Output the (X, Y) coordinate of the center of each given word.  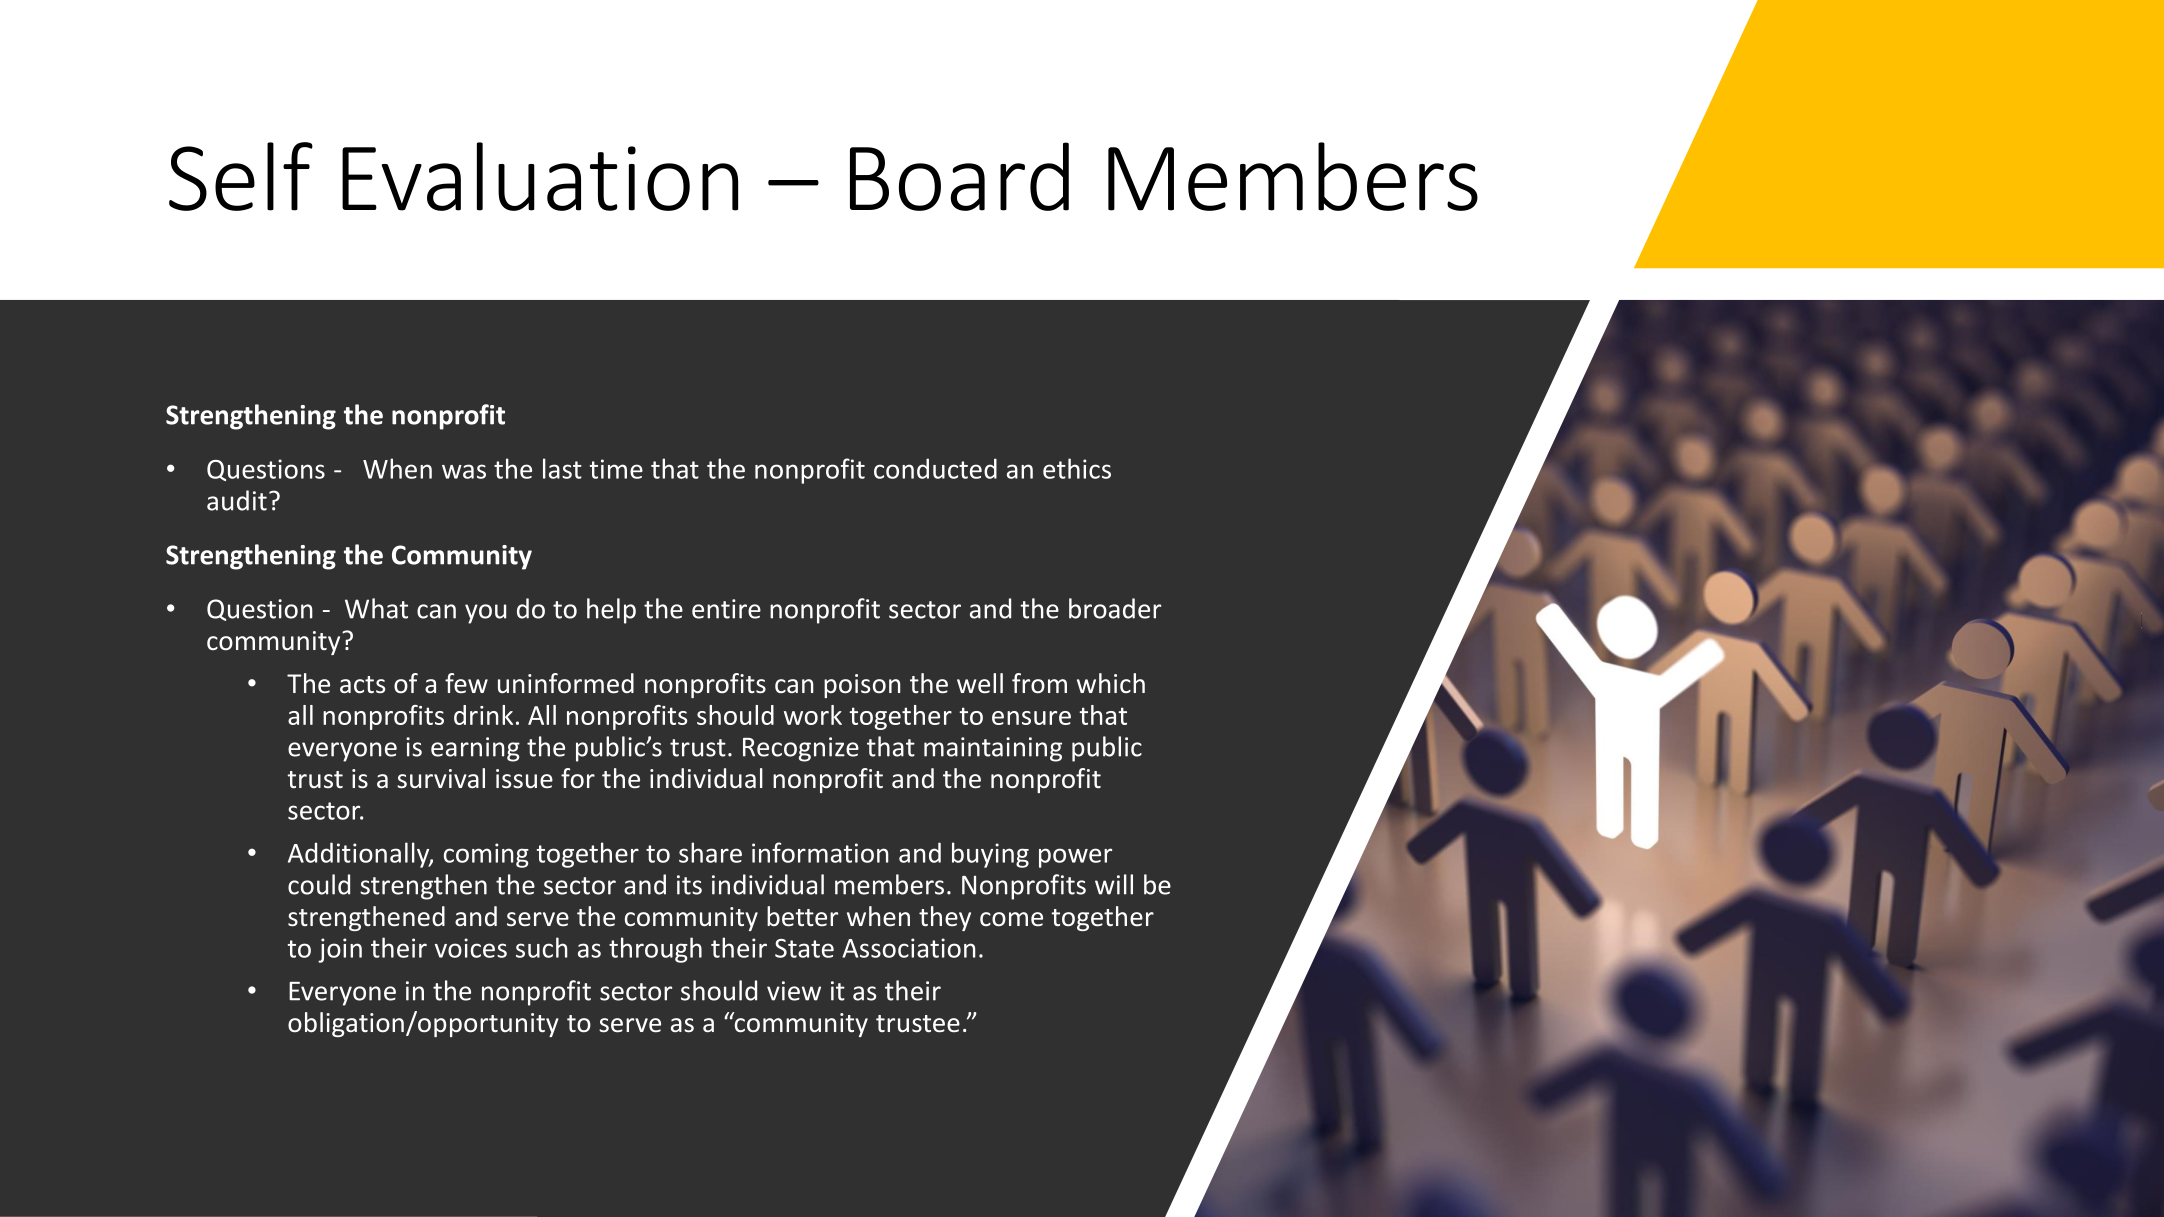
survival (441, 778)
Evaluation (540, 176)
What (376, 608)
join (340, 950)
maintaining (993, 749)
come (1011, 919)
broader (1115, 608)
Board (959, 176)
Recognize (801, 749)
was (464, 471)
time (616, 469)
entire (726, 609)
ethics (1077, 468)
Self (241, 176)
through (655, 950)
